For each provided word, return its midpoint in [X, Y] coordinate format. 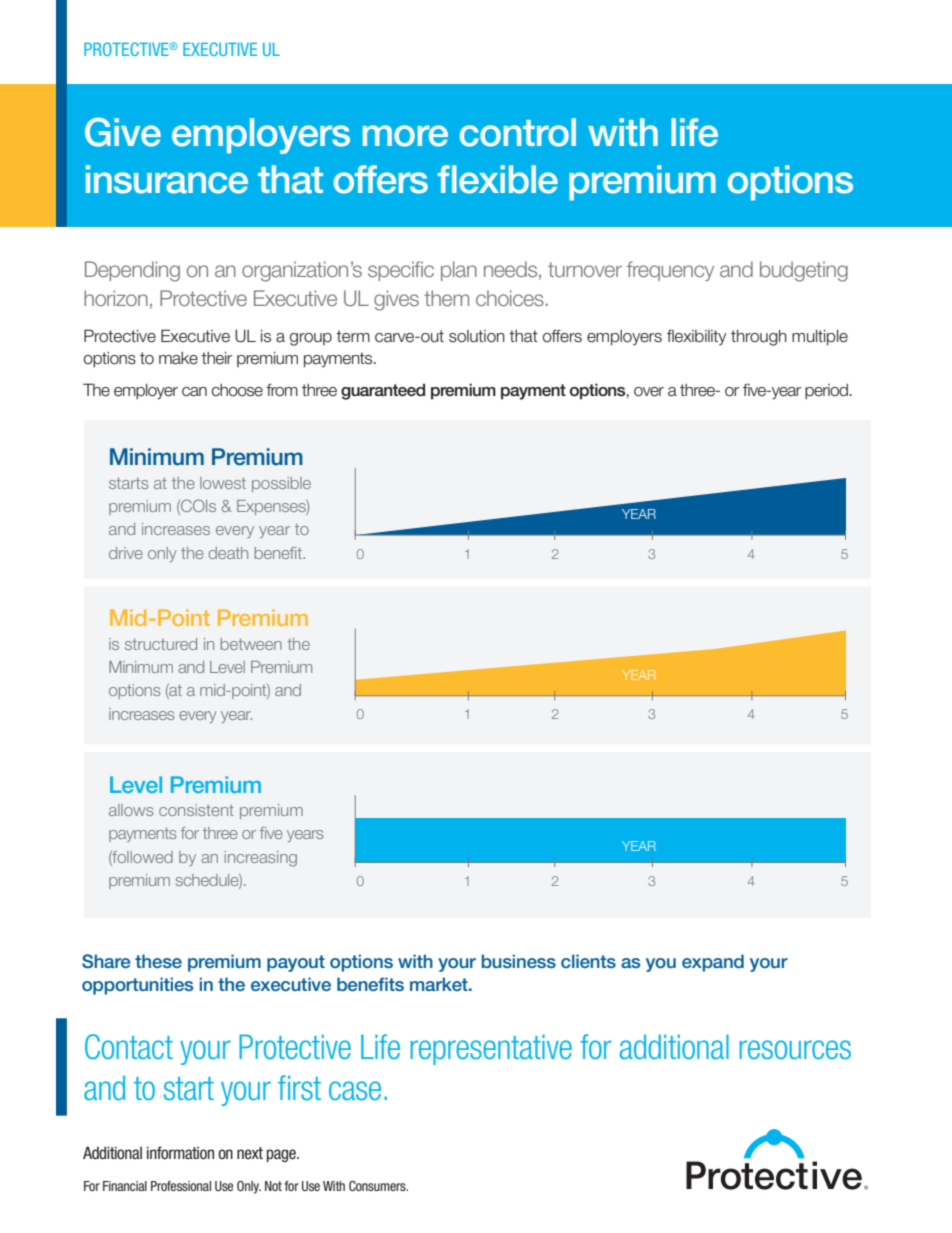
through [759, 338]
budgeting [804, 271]
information [180, 1153]
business [519, 961]
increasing [261, 859]
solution [477, 336]
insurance [167, 179]
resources [795, 1049]
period [826, 392]
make [178, 358]
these [158, 961]
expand [713, 963]
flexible [498, 179]
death [228, 553]
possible [281, 484]
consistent [196, 810]
